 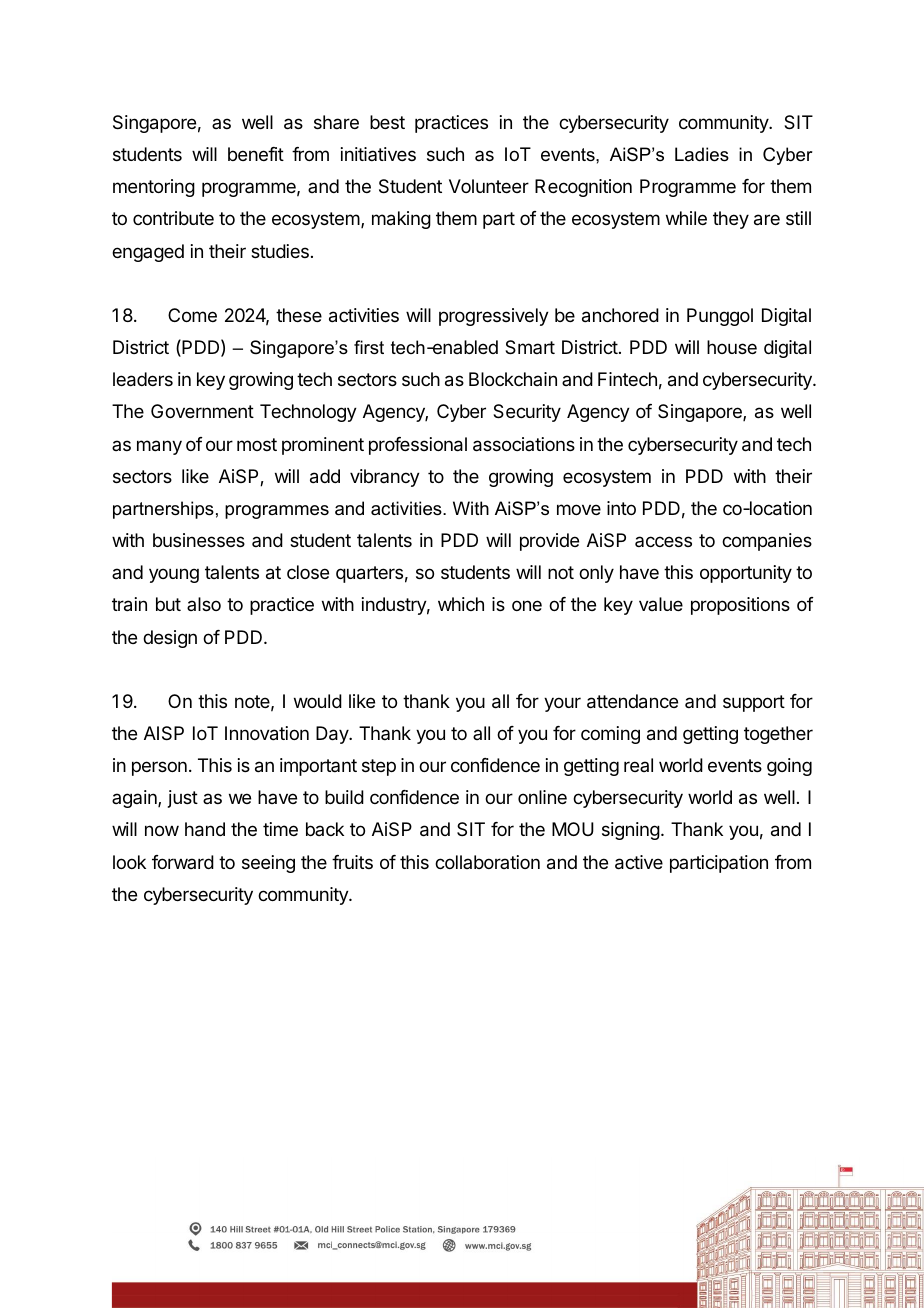 What do you see at coordinates (621, 508) in the screenshot?
I see `into` at bounding box center [621, 508].
